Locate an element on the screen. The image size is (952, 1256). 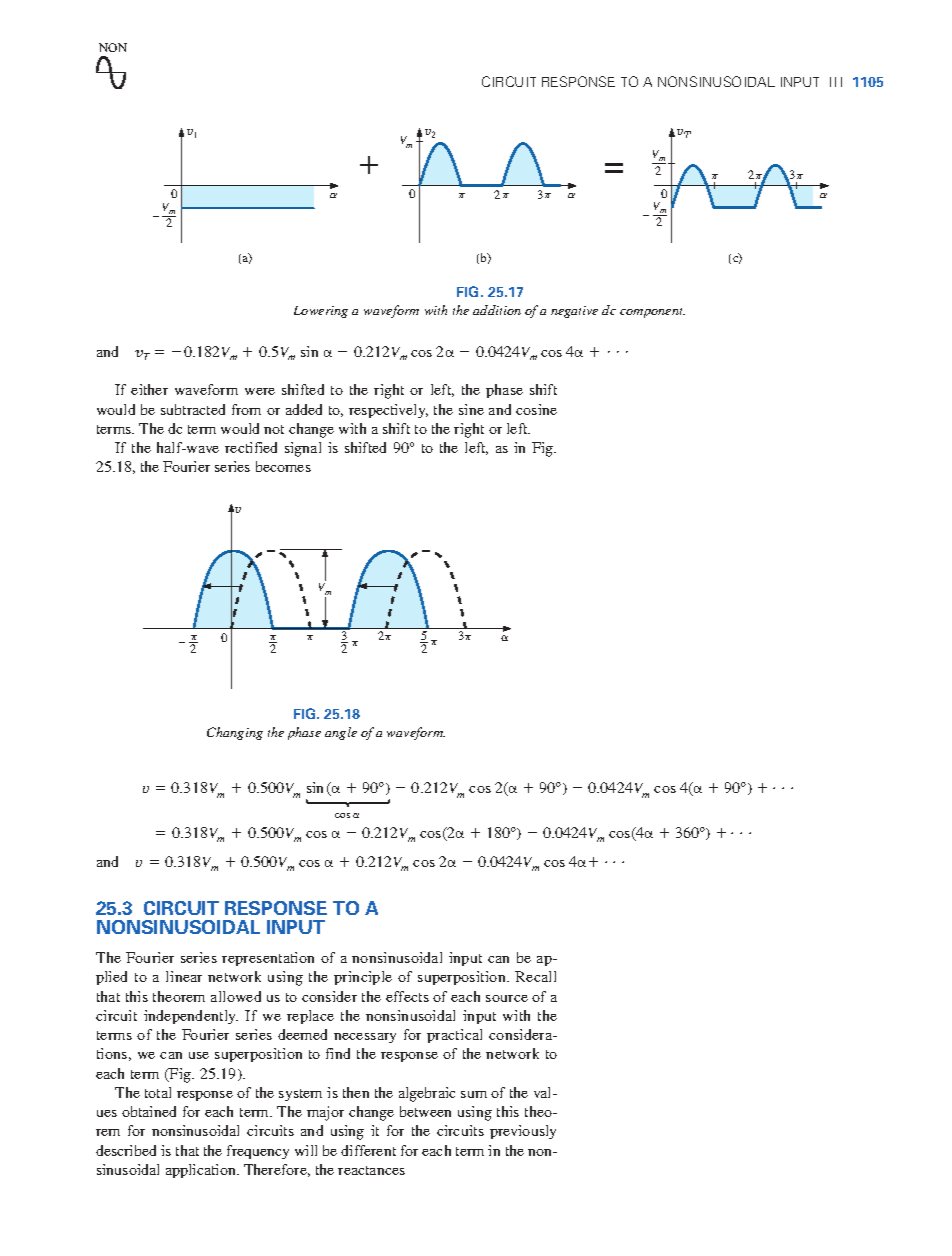
linear is located at coordinates (184, 976).
